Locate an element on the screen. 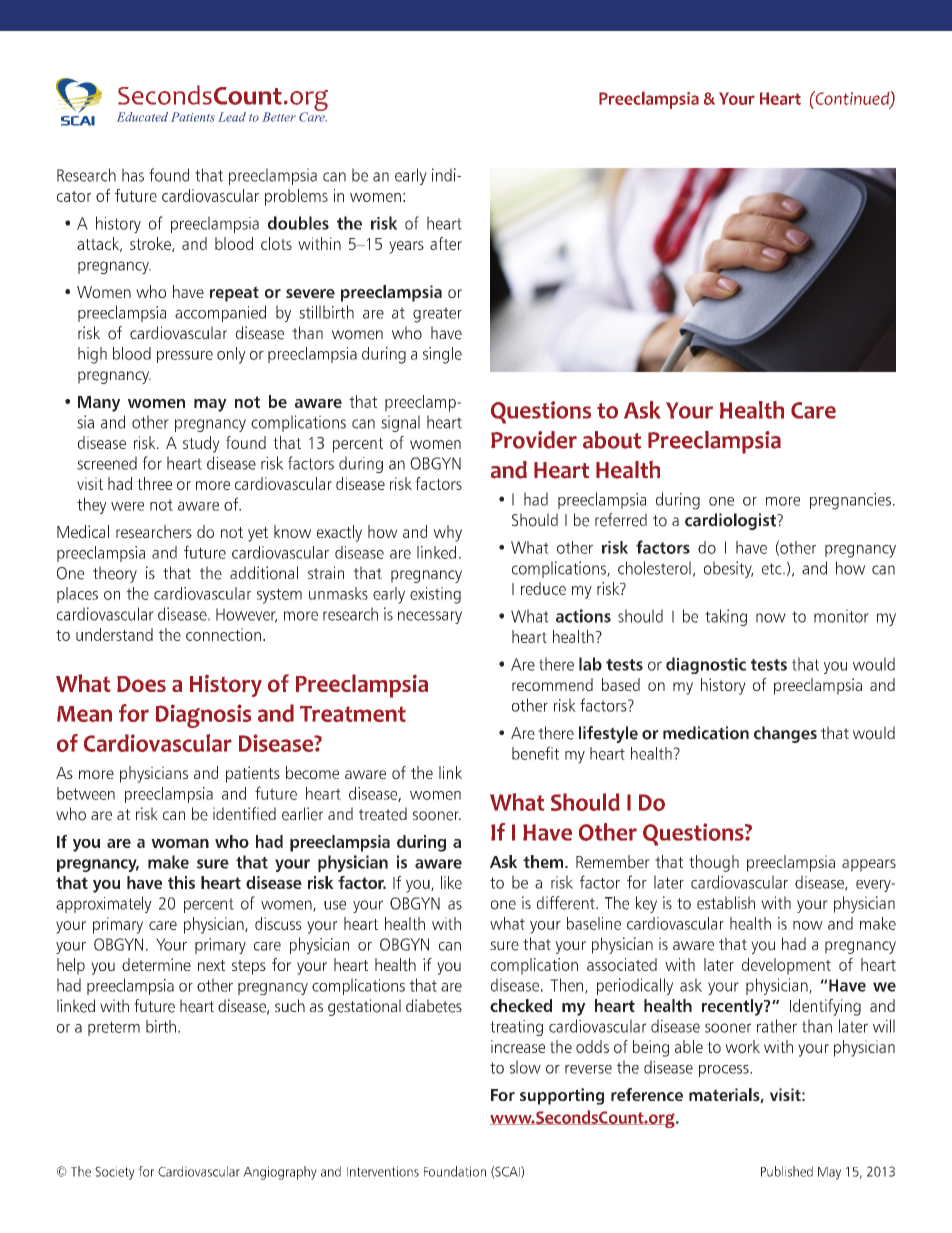 This screenshot has height=1233, width=952. after is located at coordinates (446, 243).
